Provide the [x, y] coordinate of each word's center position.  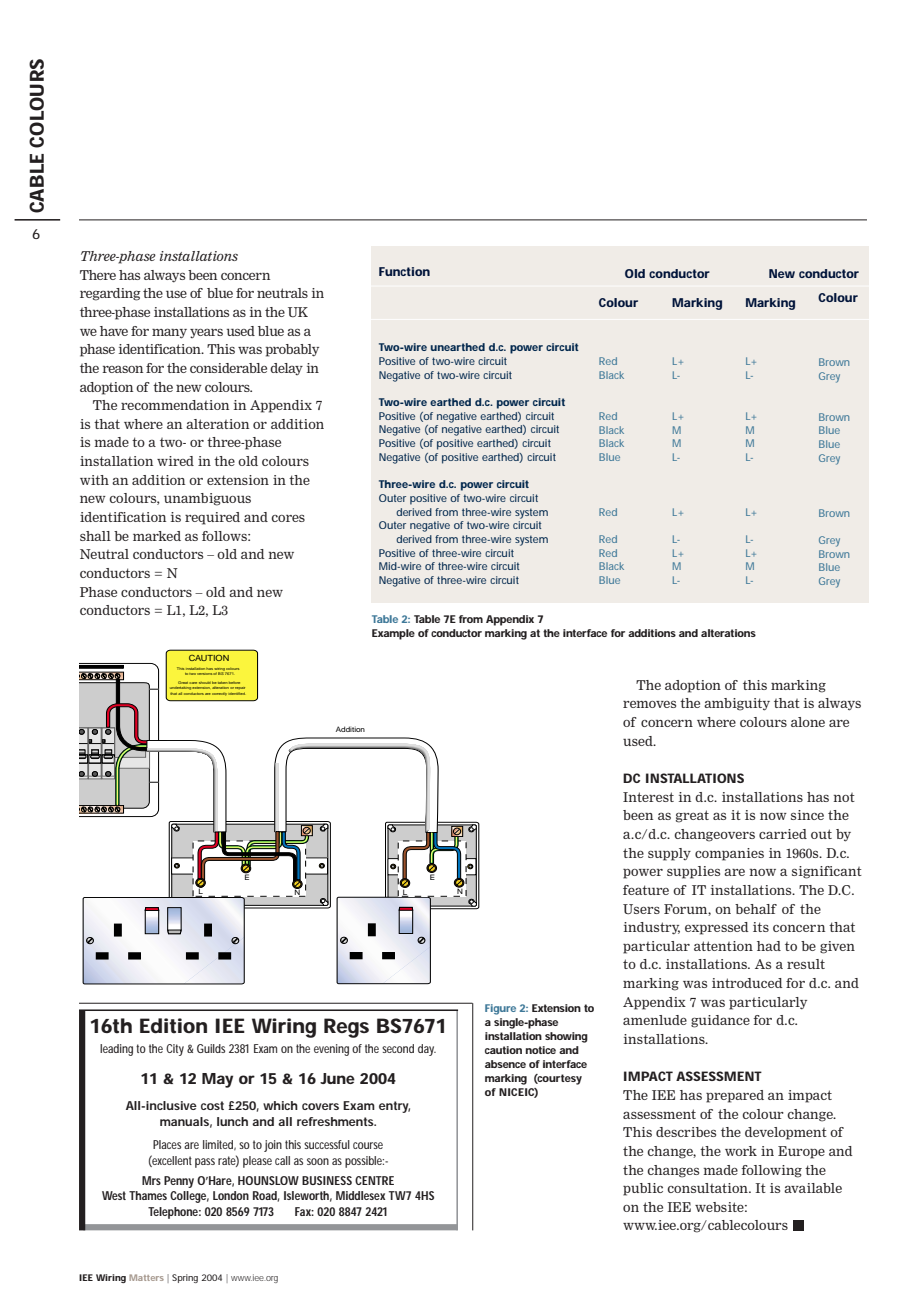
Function [404, 271]
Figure [500, 1009]
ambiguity [737, 704]
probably [292, 350]
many [169, 333]
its [761, 927]
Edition [173, 1026]
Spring [185, 1278]
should [205, 683]
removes [649, 704]
